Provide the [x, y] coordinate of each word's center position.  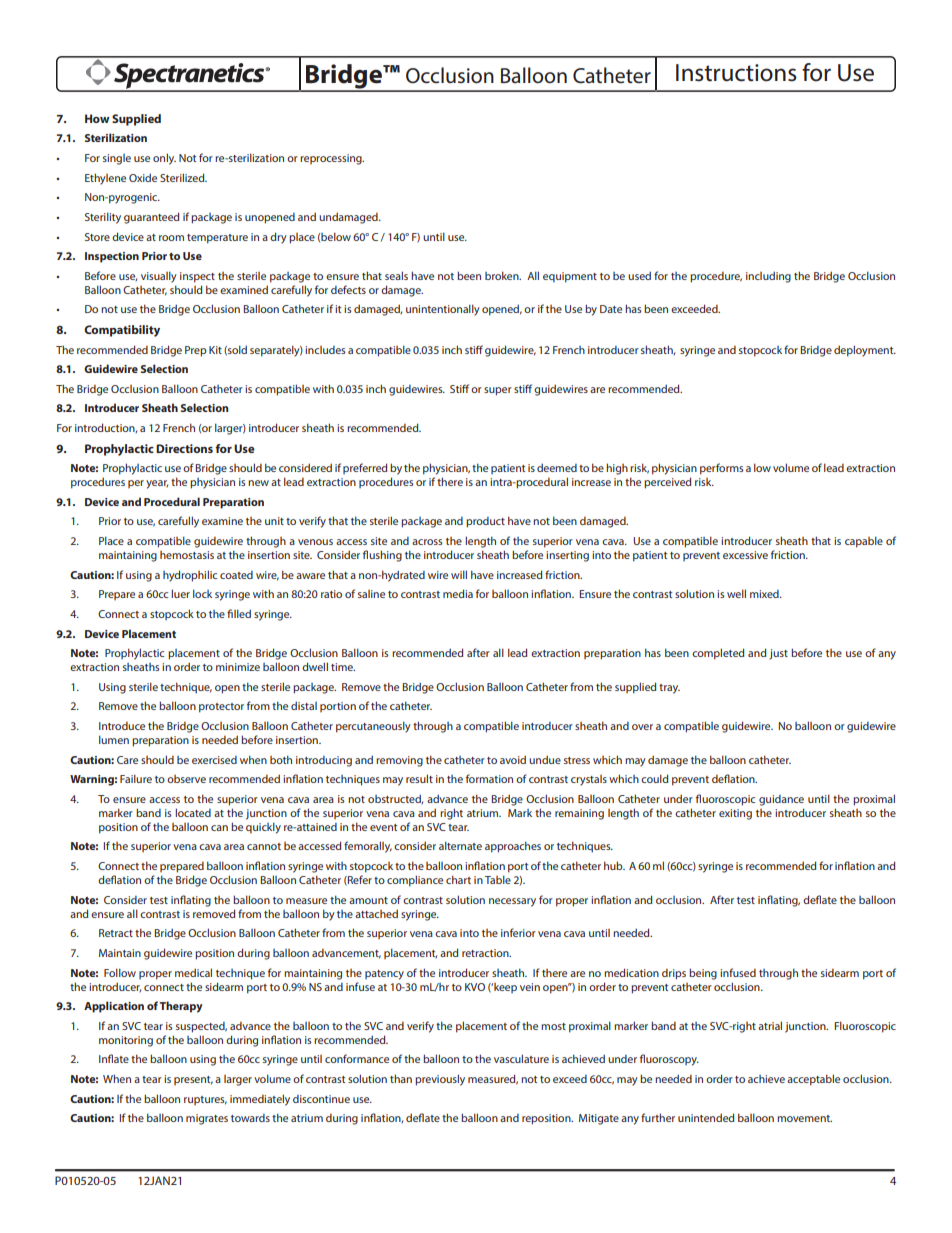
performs [721, 469]
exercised [214, 760]
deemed [557, 467]
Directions [184, 448]
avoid [513, 759]
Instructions [736, 73]
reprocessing [332, 159]
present [193, 1080]
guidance [781, 800]
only [164, 159]
